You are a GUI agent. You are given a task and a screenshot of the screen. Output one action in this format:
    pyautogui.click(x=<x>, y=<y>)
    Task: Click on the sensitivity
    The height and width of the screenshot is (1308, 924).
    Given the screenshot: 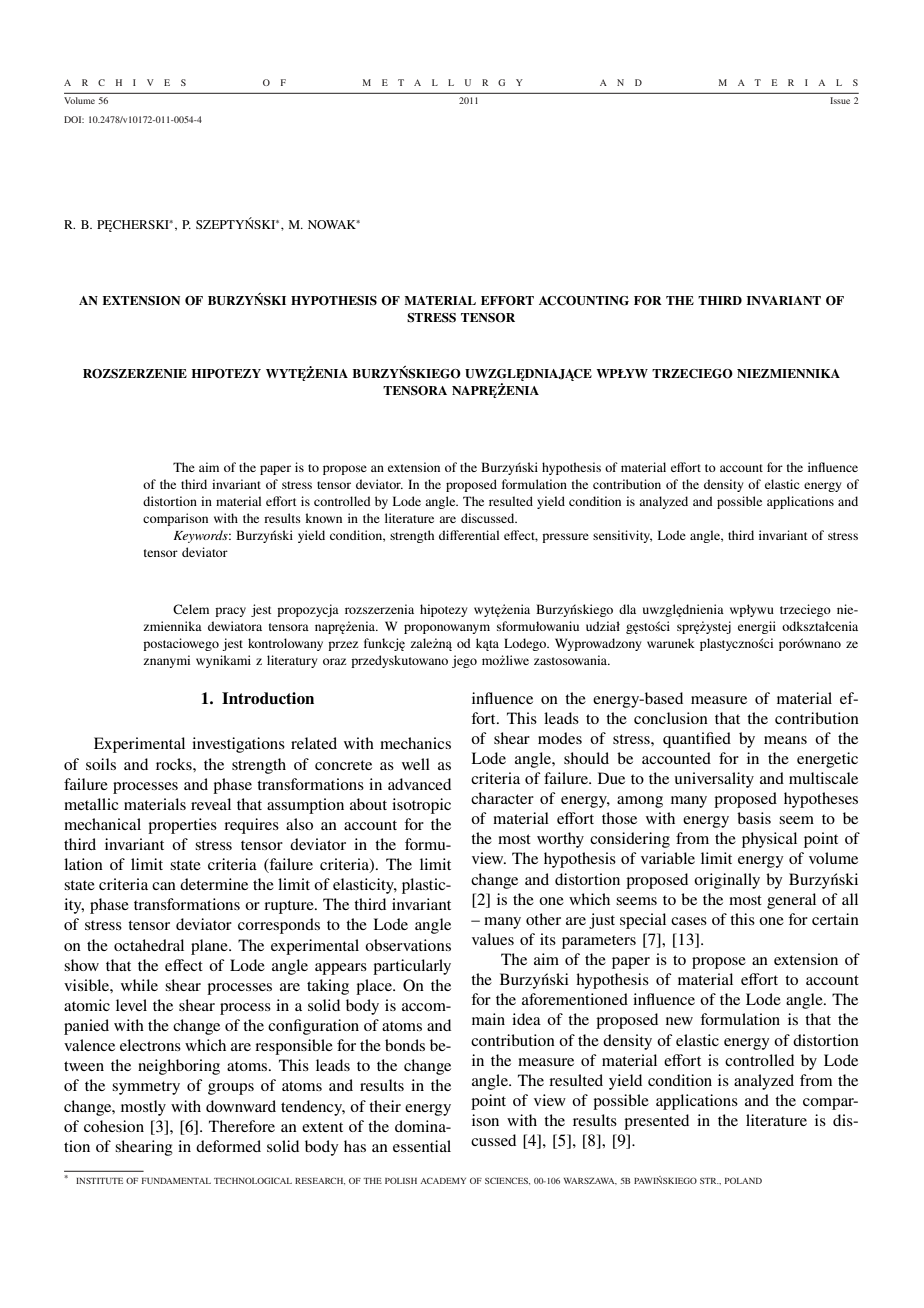 What is the action you would take?
    pyautogui.click(x=622, y=536)
